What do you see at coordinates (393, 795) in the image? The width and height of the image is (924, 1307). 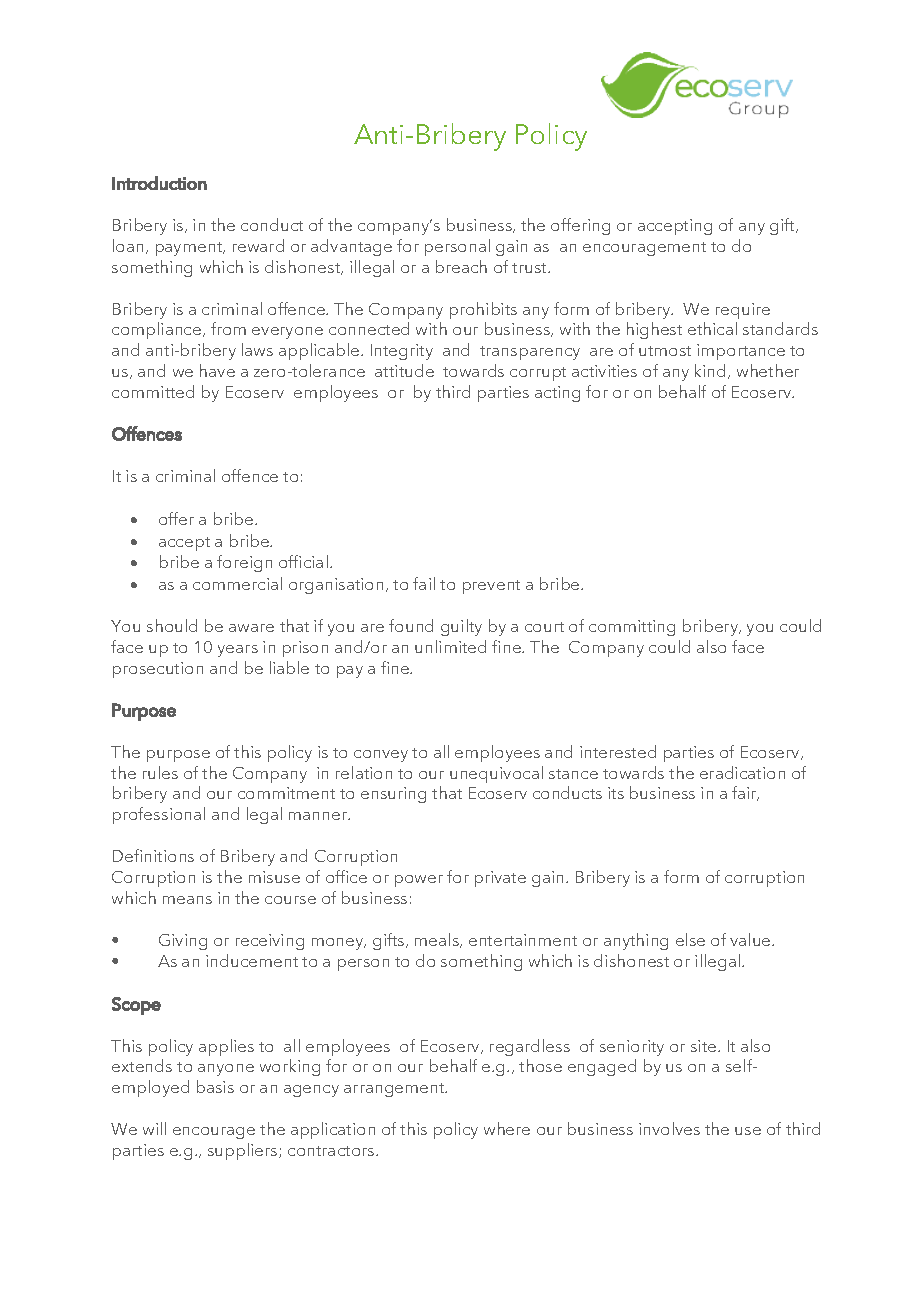 I see `ensuring` at bounding box center [393, 795].
